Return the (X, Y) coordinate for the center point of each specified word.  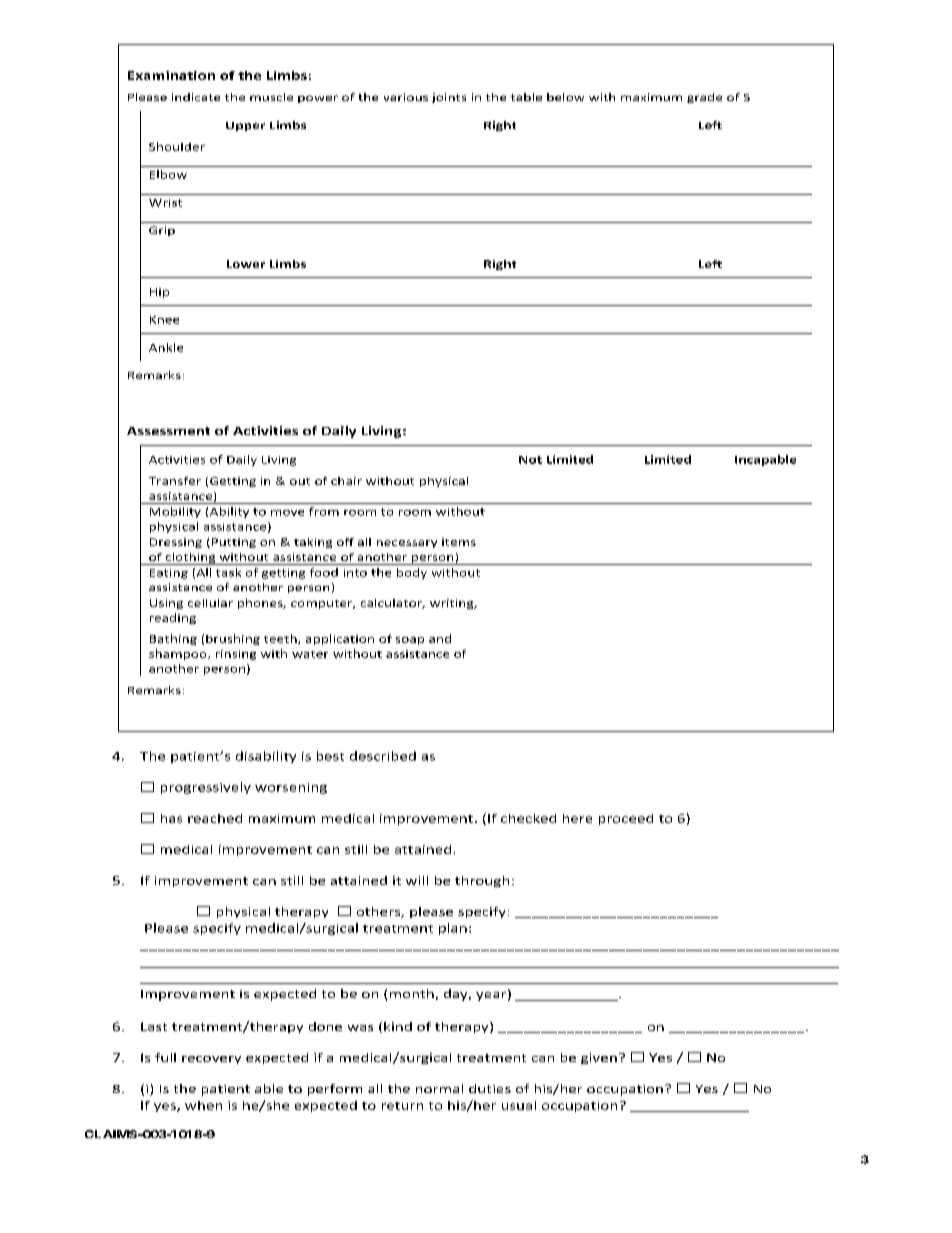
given (599, 1058)
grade (704, 98)
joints (449, 98)
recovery (211, 1060)
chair (346, 481)
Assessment (168, 431)
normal (439, 1088)
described (383, 756)
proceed (626, 819)
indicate (196, 97)
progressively (206, 788)
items (459, 542)
